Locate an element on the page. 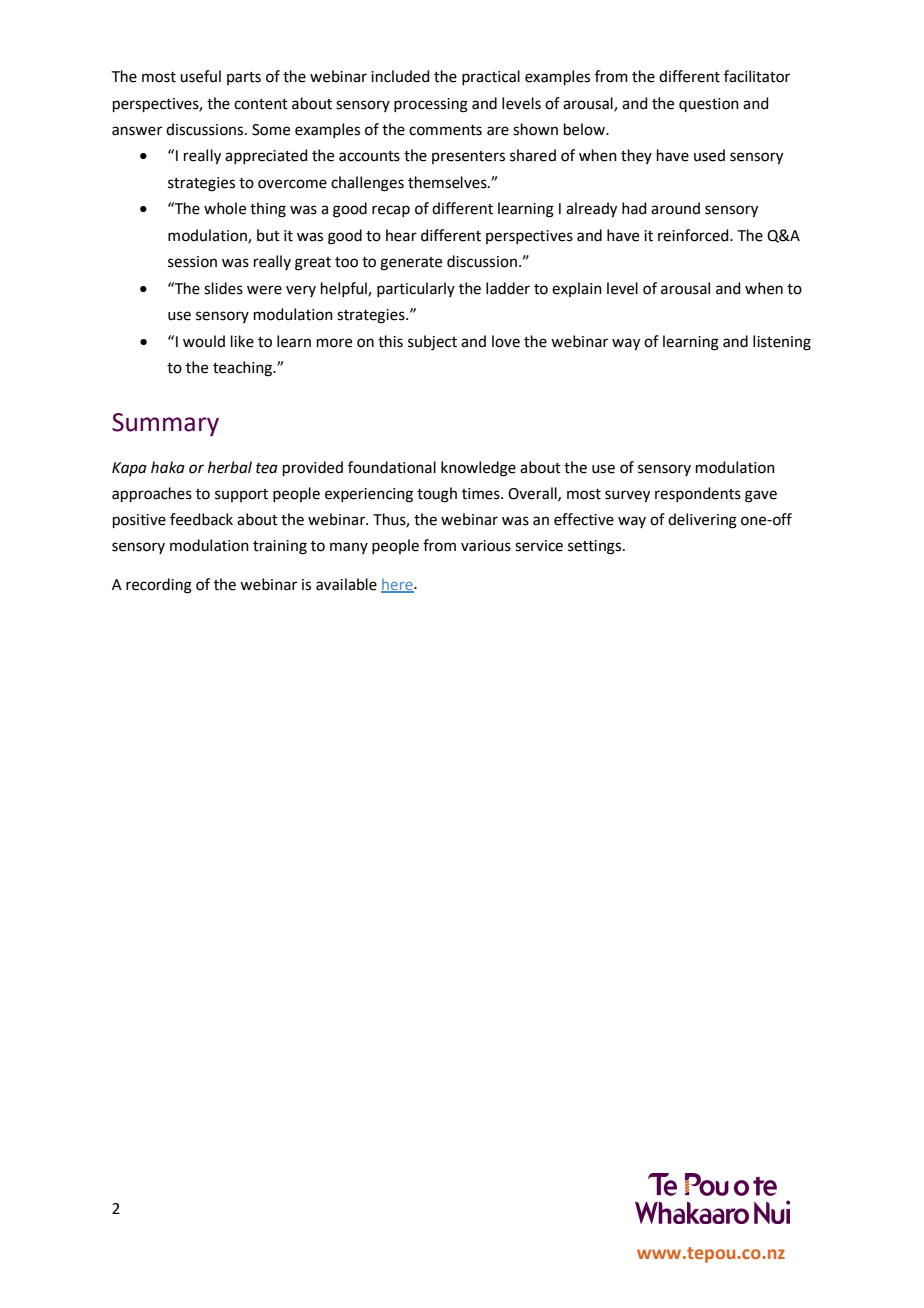 The image size is (924, 1308). knowledge is located at coordinates (478, 469).
